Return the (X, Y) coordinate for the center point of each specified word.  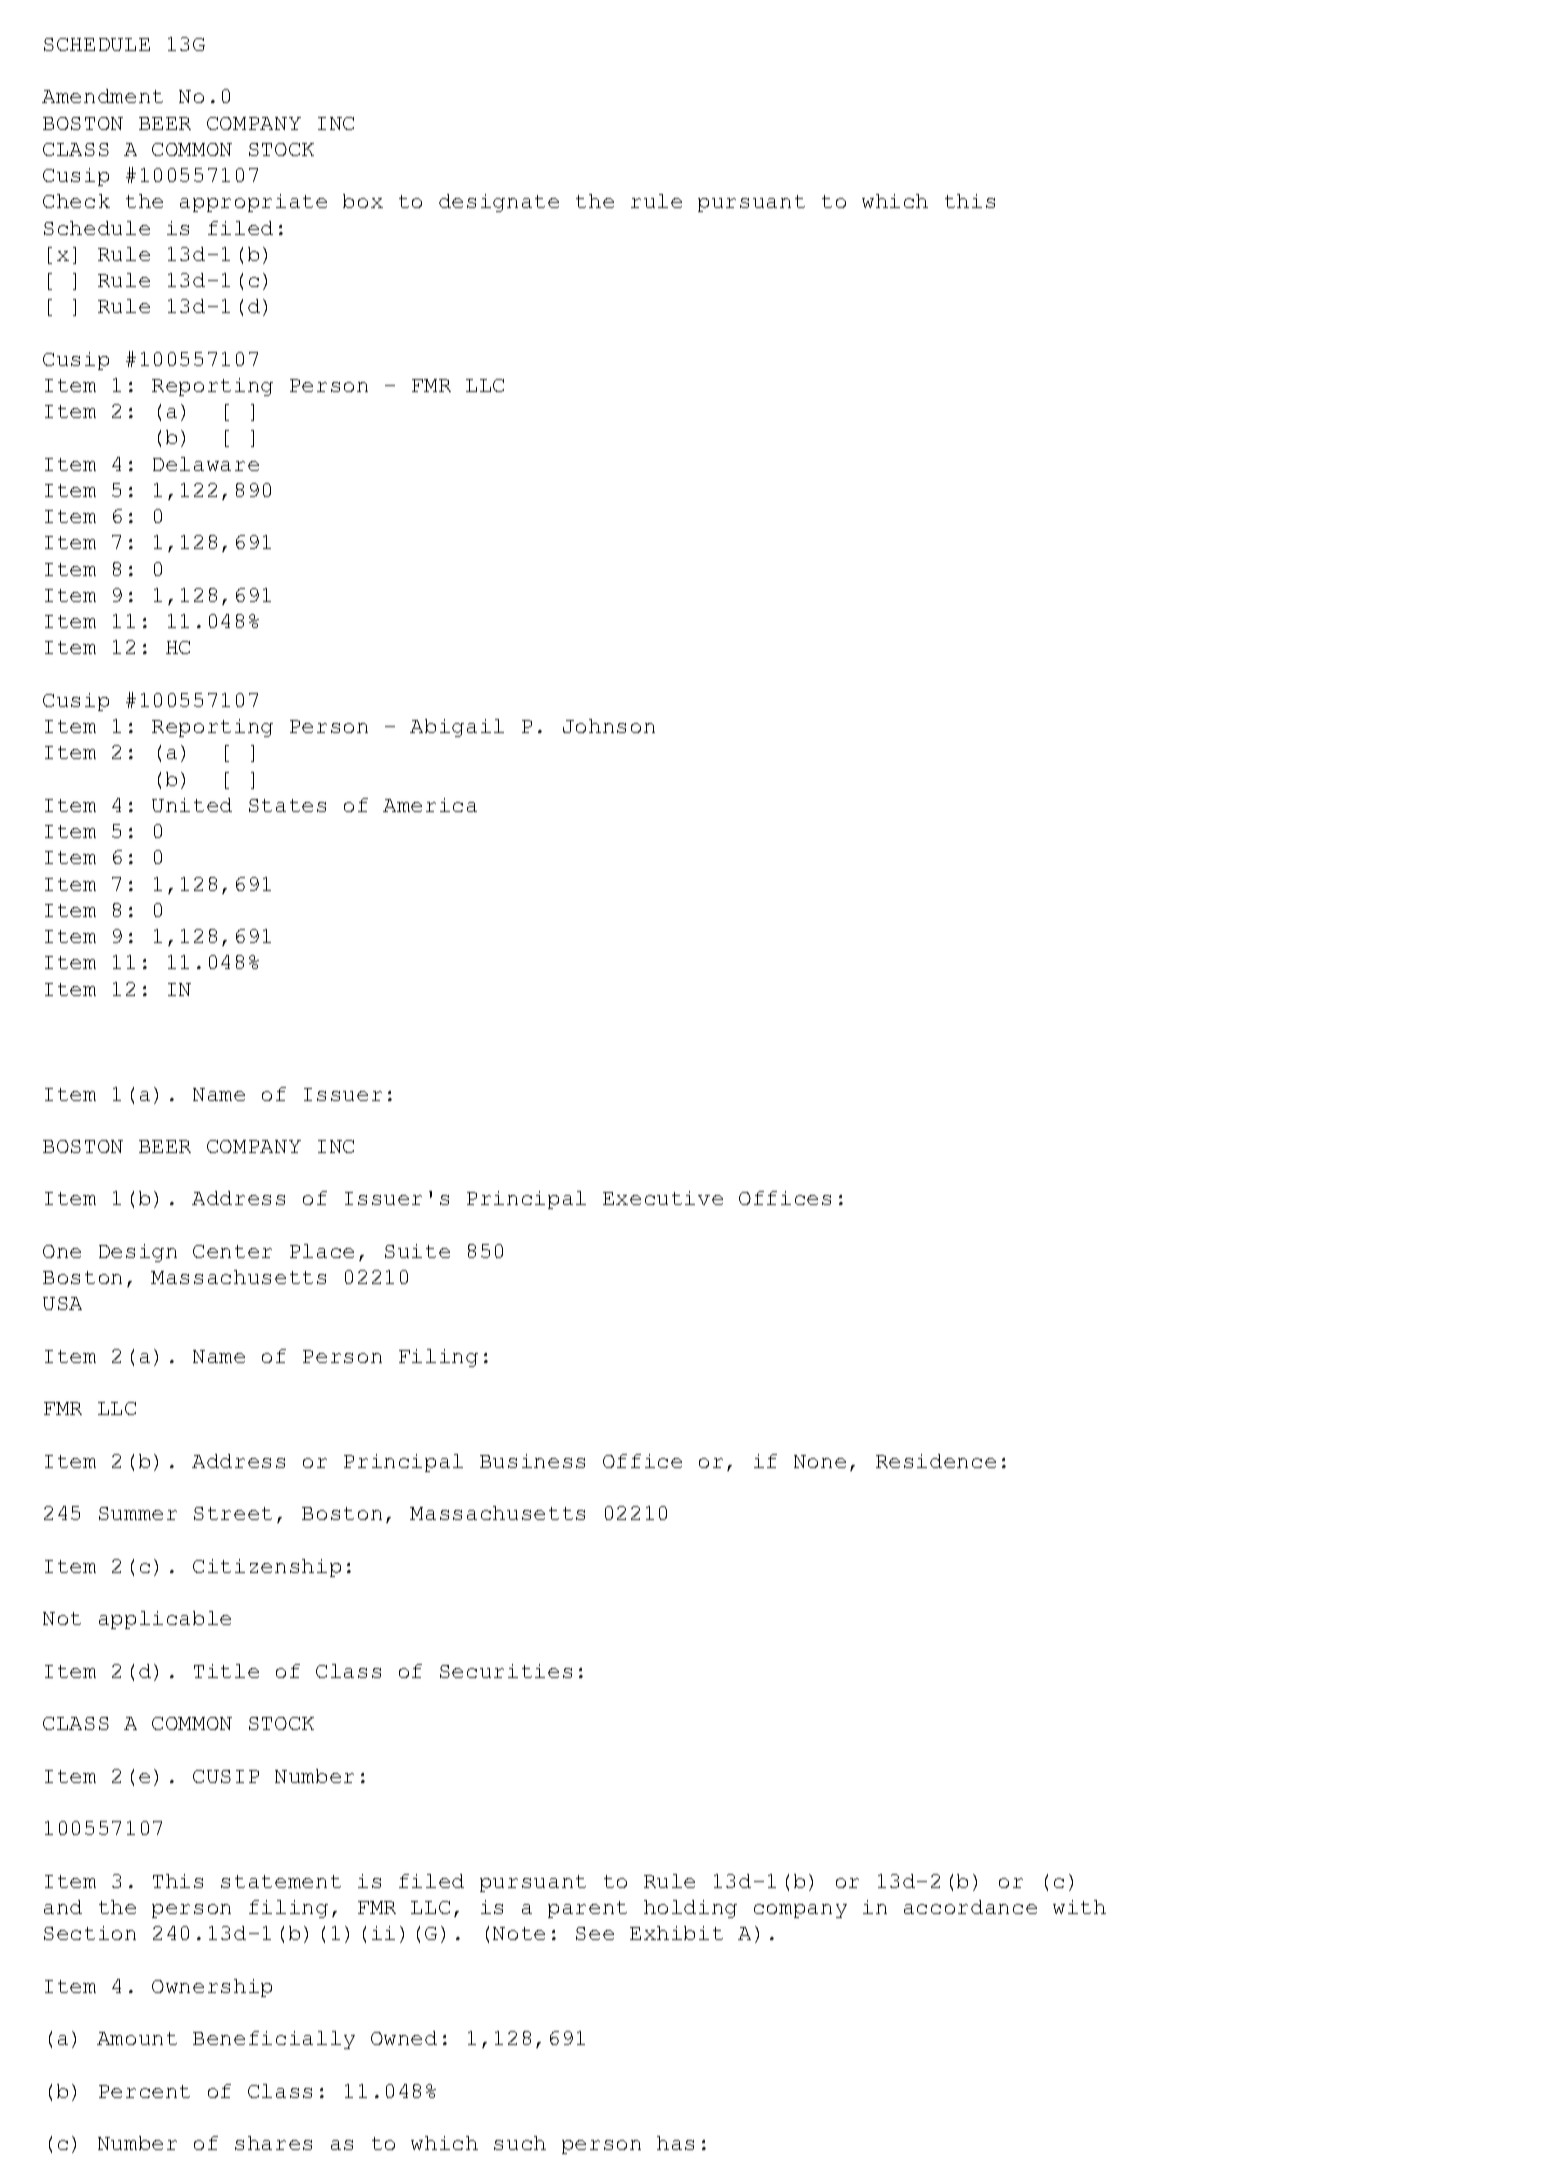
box (363, 201)
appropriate (253, 203)
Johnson (609, 726)
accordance (970, 1907)
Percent (144, 2091)
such (520, 2143)
